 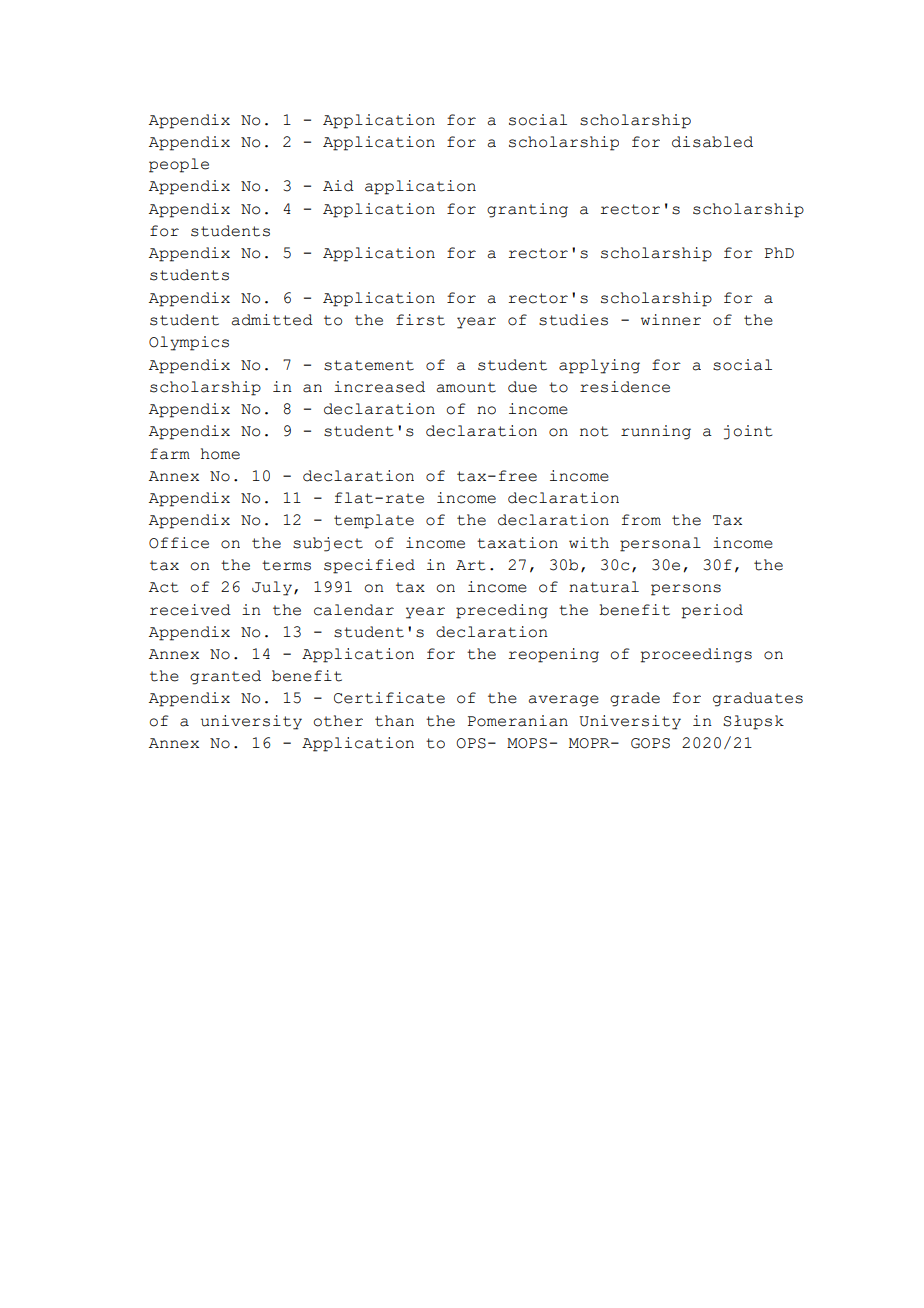 I want to click on persons, so click(x=686, y=590).
